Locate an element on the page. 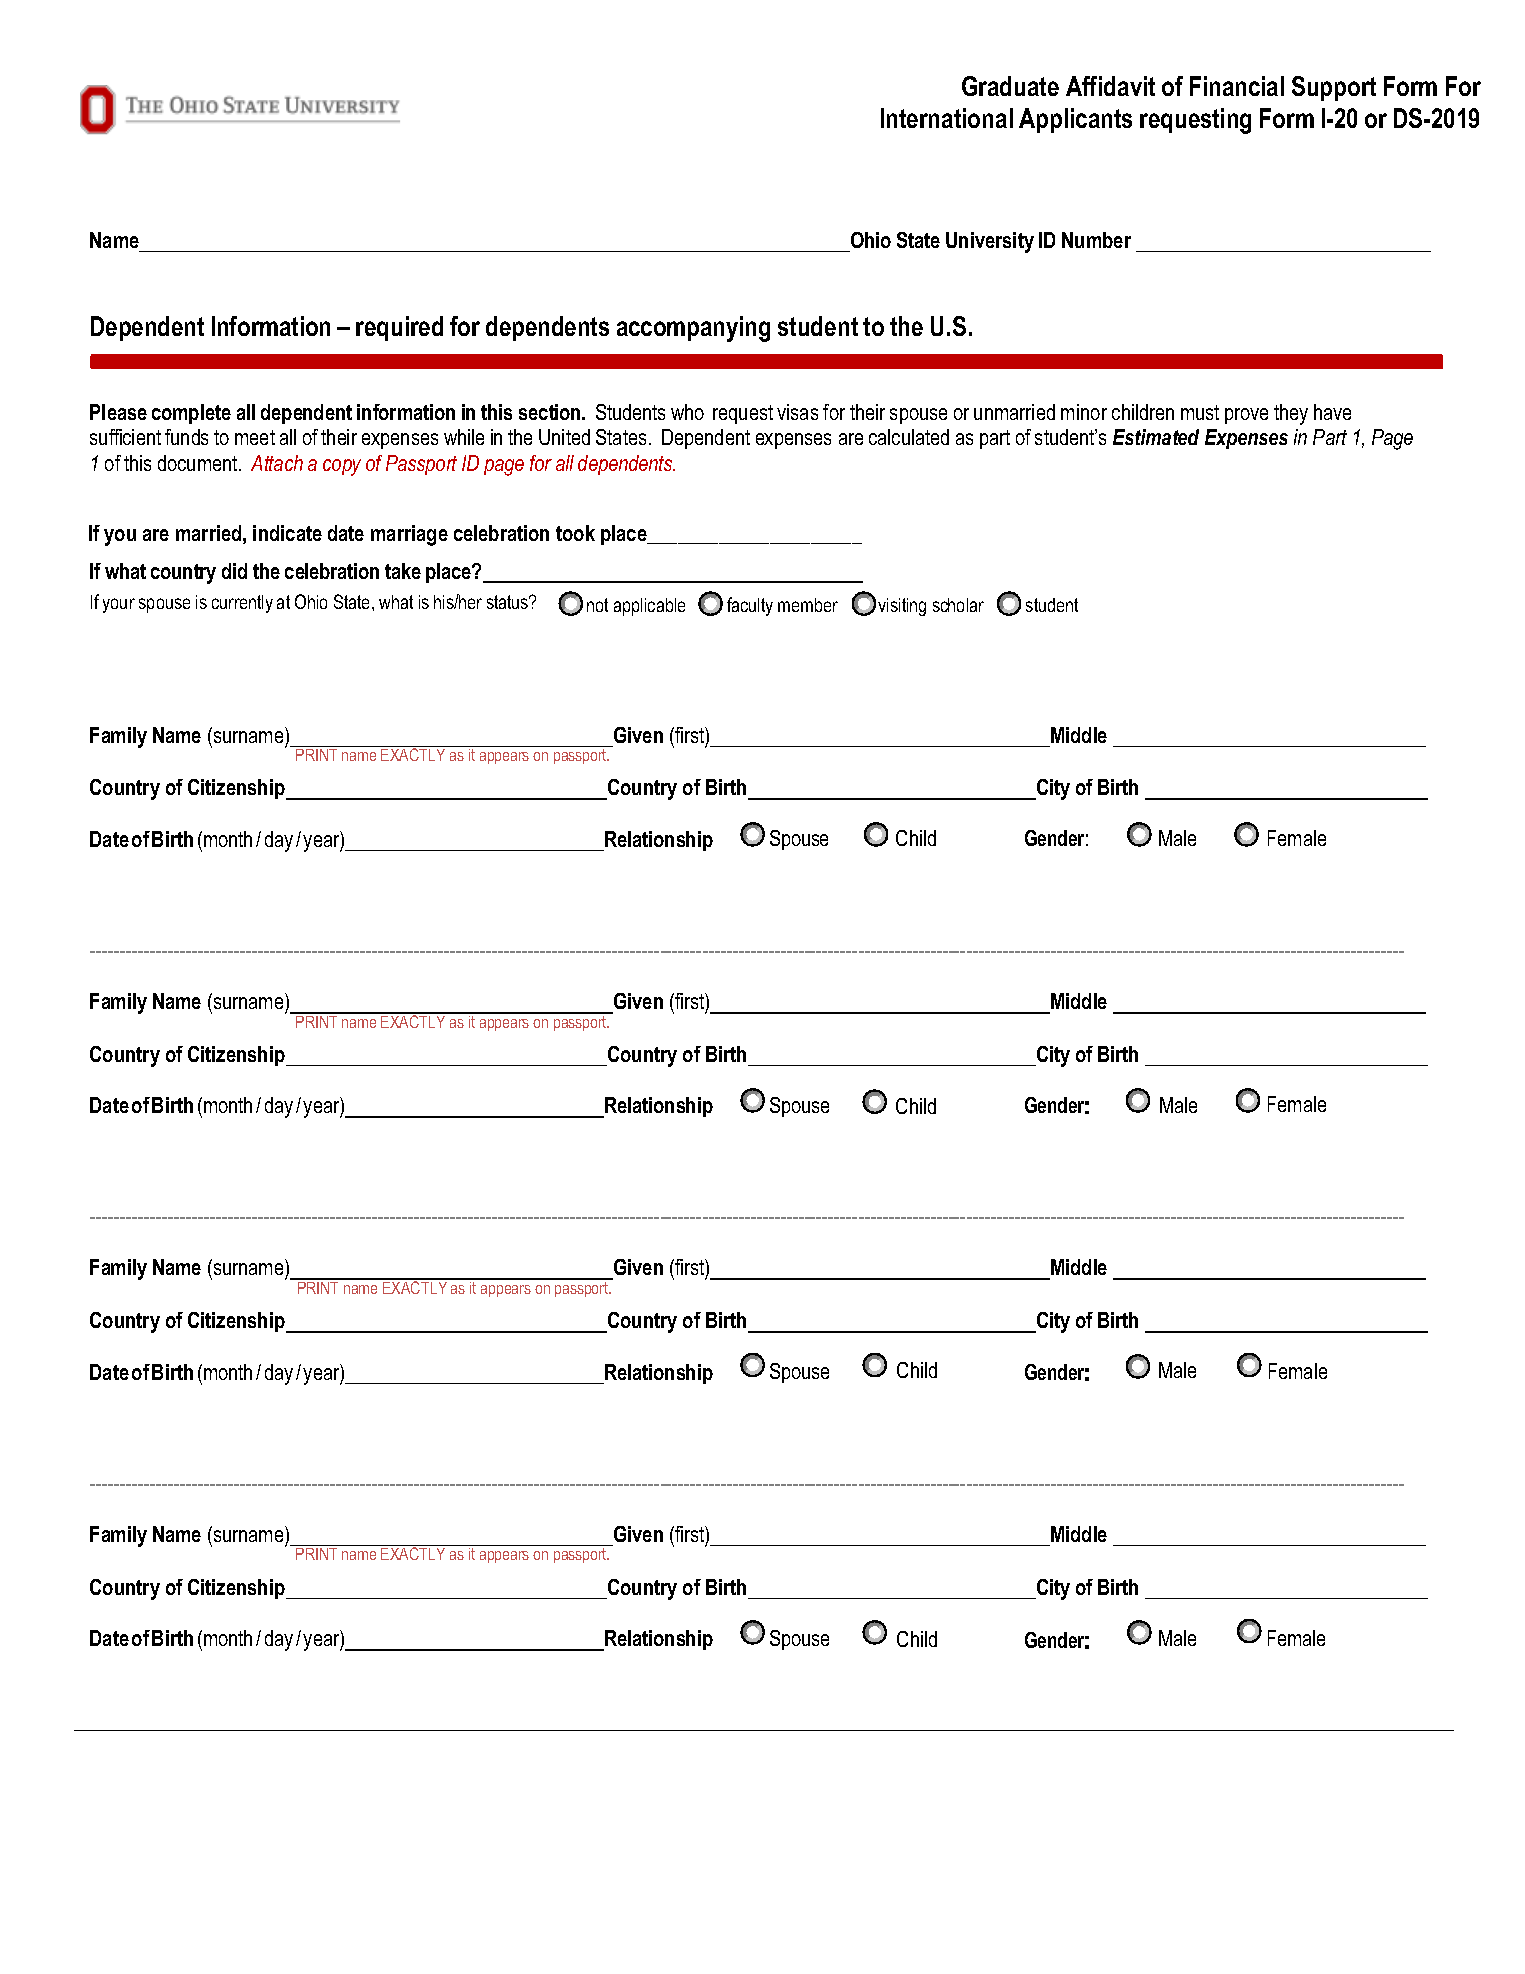 The height and width of the image is (1974, 1525). United is located at coordinates (564, 437).
